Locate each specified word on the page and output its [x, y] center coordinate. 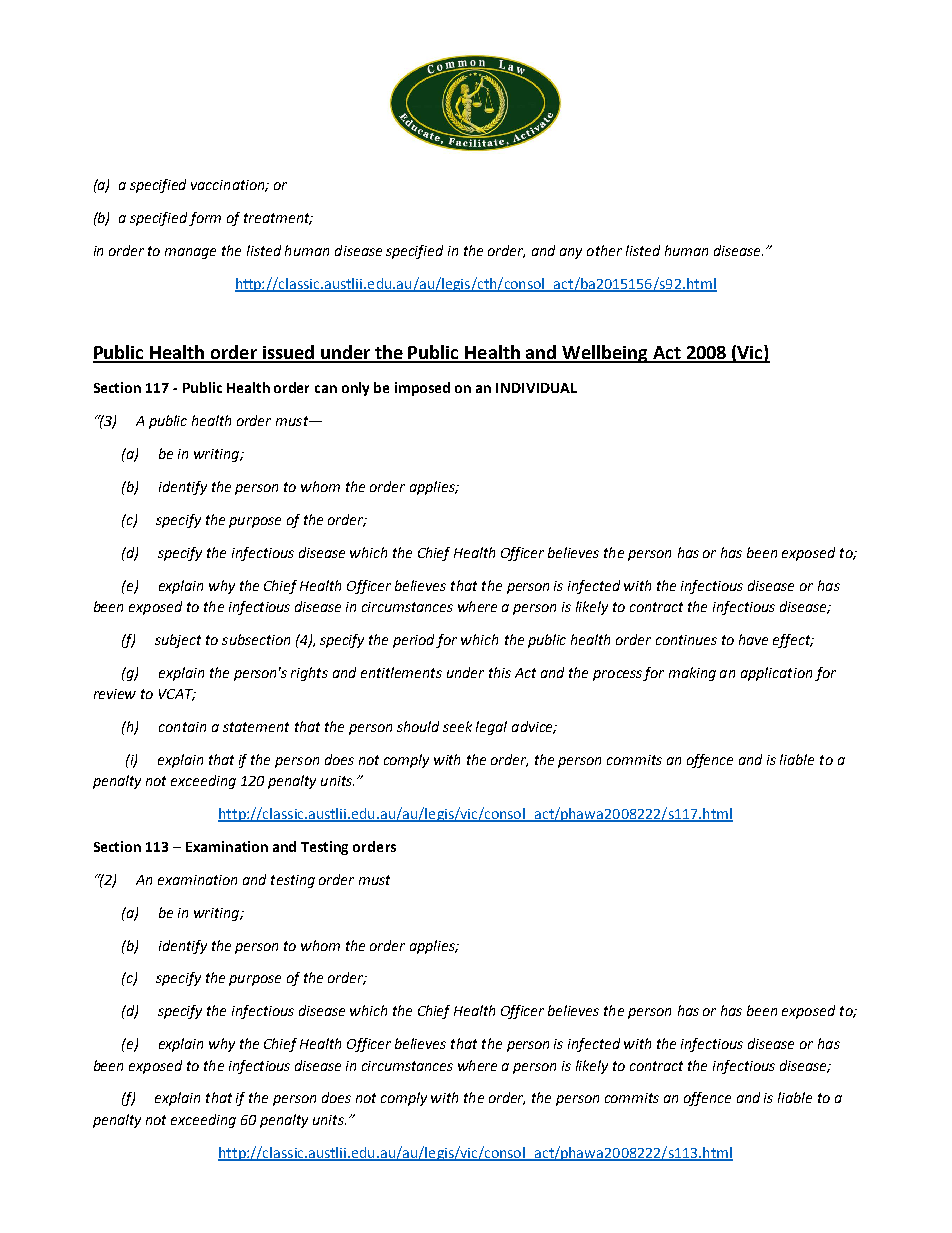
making [692, 674]
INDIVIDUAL [536, 388]
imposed [422, 389]
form [205, 219]
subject [178, 641]
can [326, 389]
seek [457, 726]
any [571, 253]
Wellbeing [605, 354]
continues [686, 640]
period [415, 641]
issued [288, 353]
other [604, 250]
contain [182, 727]
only [355, 389]
